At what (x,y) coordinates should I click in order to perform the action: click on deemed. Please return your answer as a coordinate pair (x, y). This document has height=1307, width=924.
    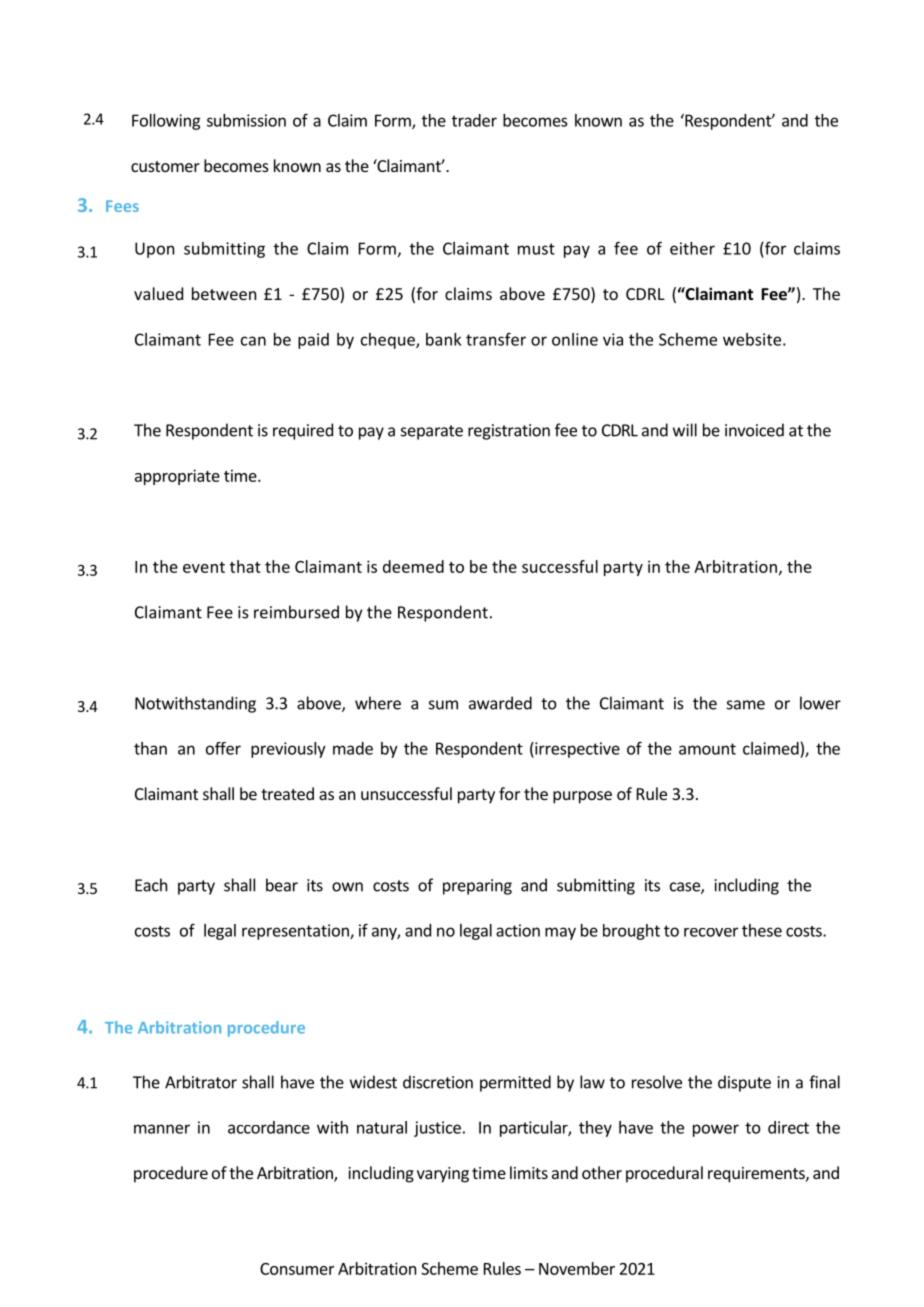
    Looking at the image, I should click on (413, 566).
